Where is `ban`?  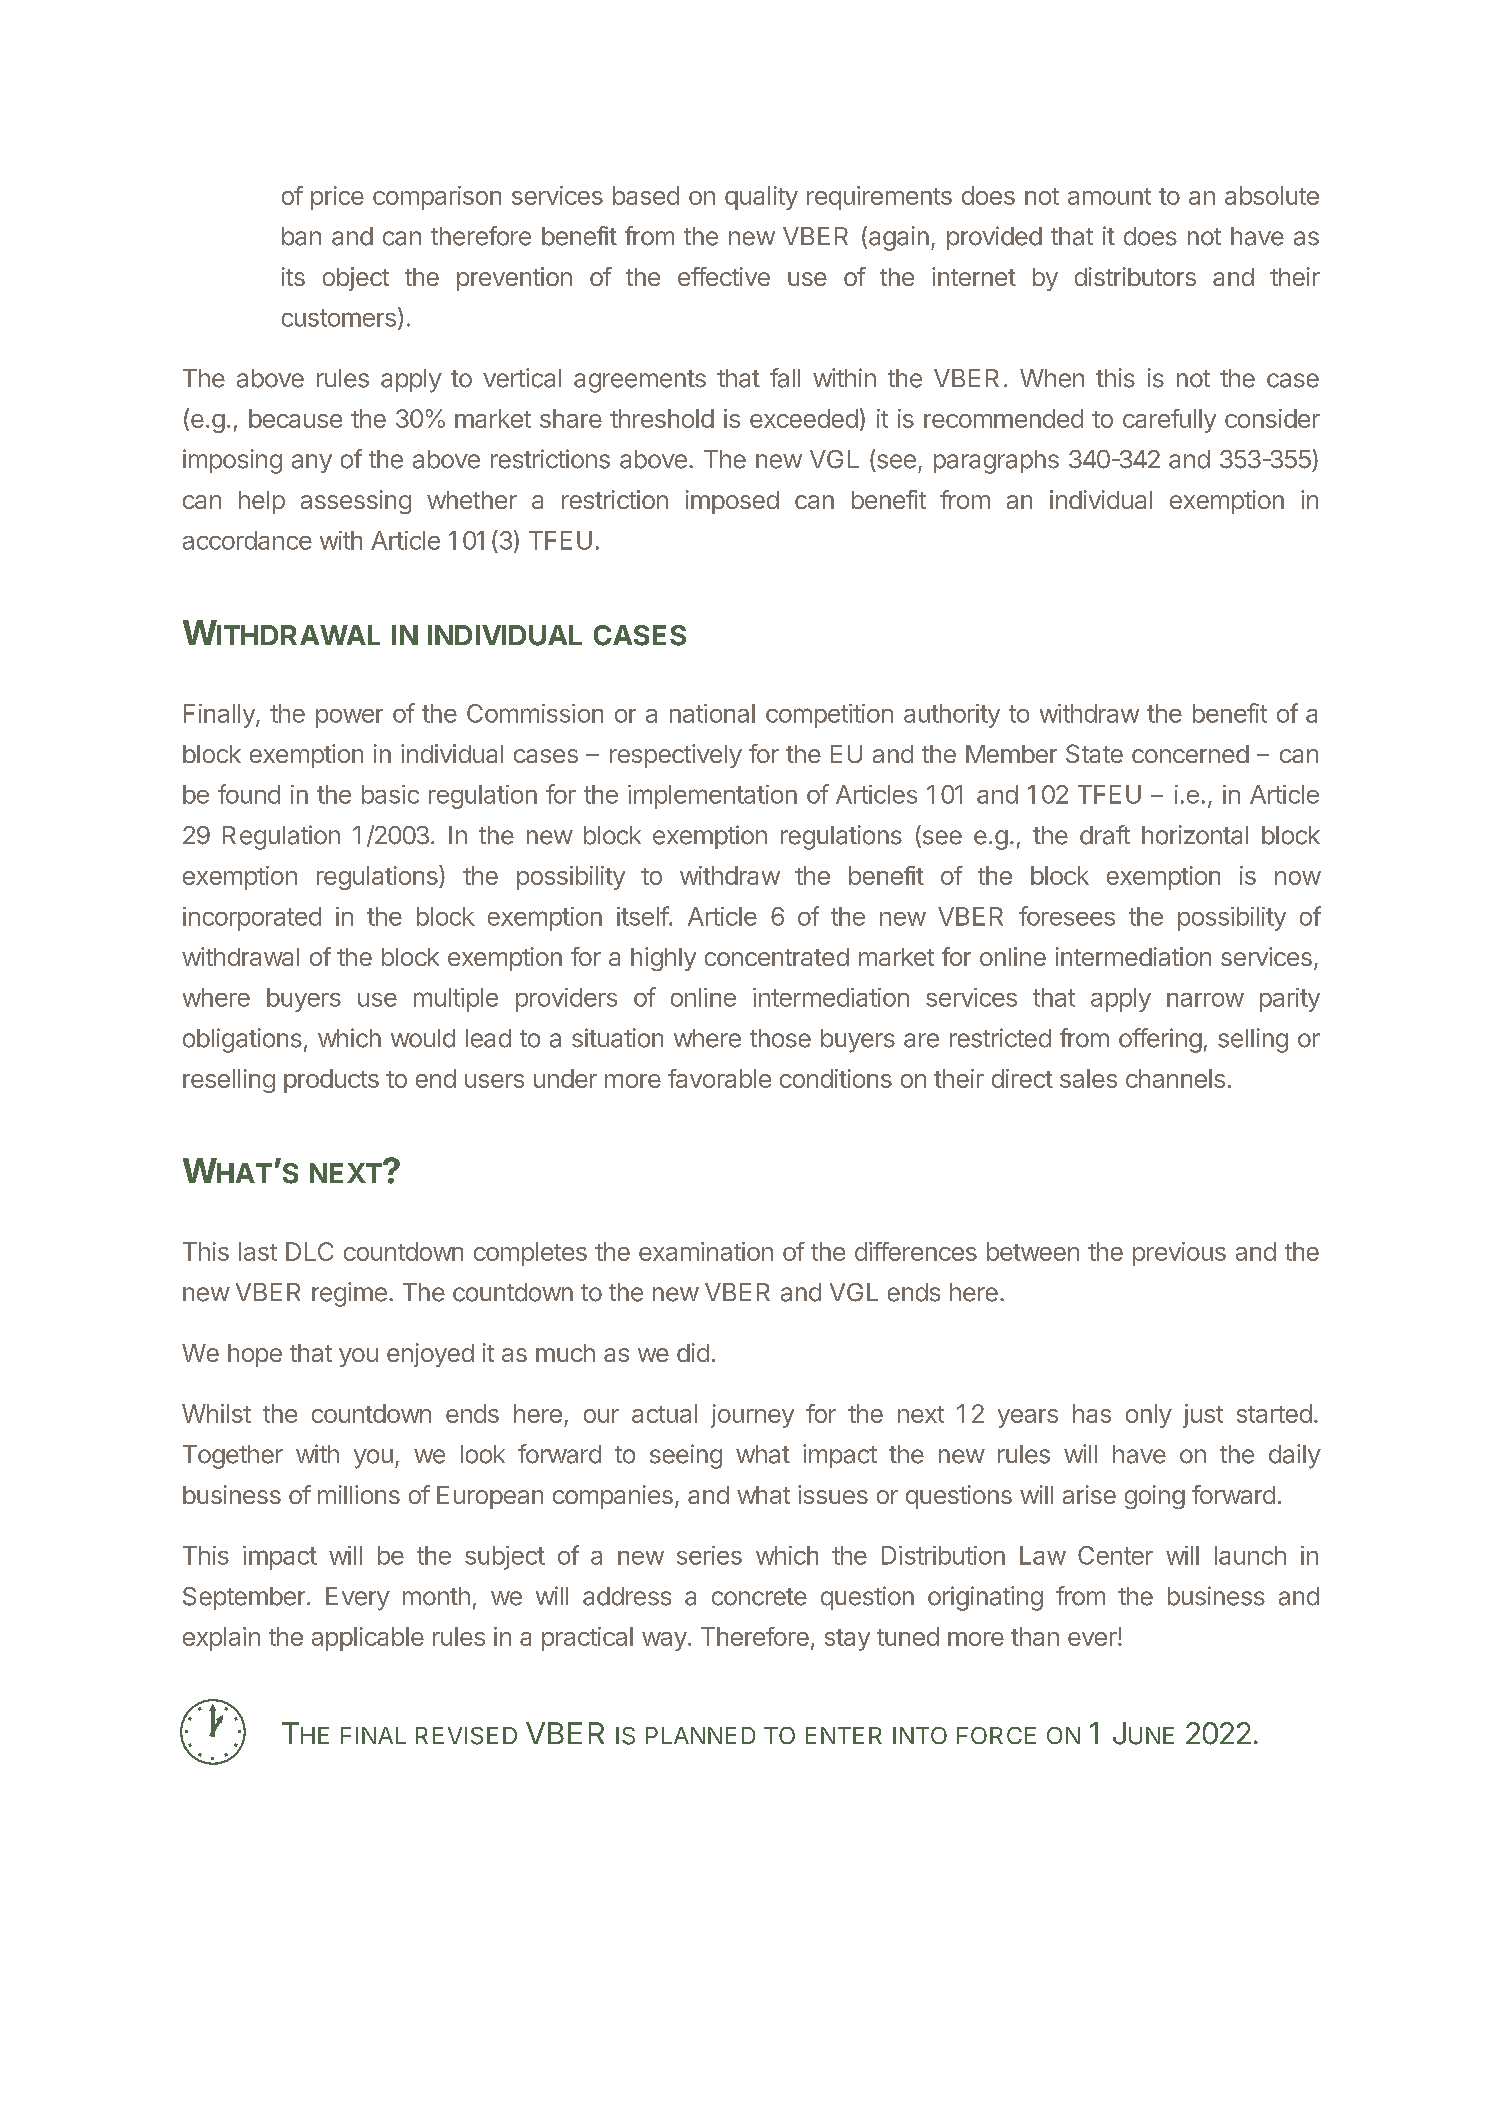
ban is located at coordinates (301, 236).
